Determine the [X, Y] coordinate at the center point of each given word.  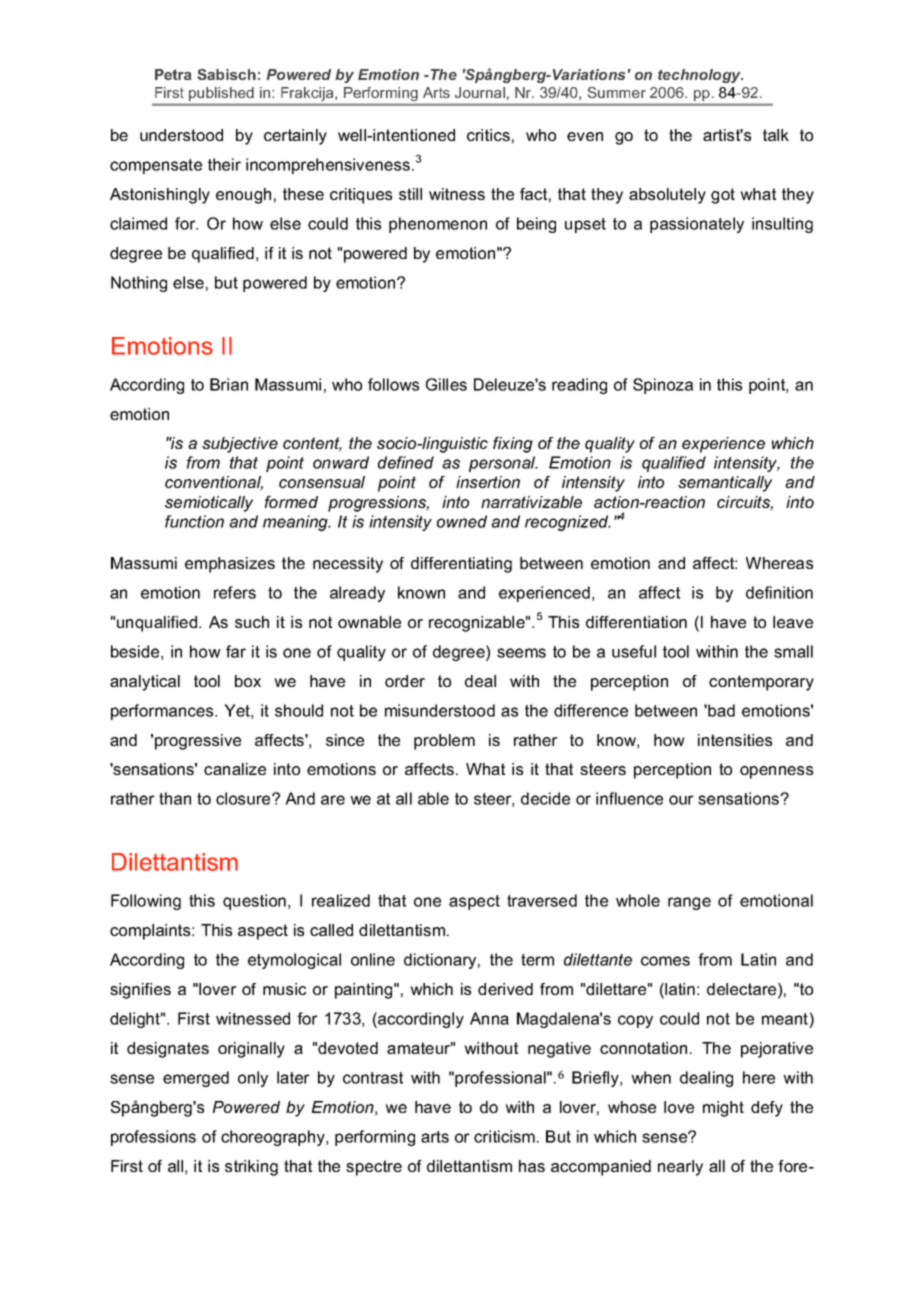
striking [251, 1168]
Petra [173, 74]
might [723, 1109]
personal [503, 464]
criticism [504, 1136]
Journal [480, 92]
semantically [725, 484]
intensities [735, 740]
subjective [240, 445]
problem [444, 742]
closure [244, 798]
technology [700, 76]
